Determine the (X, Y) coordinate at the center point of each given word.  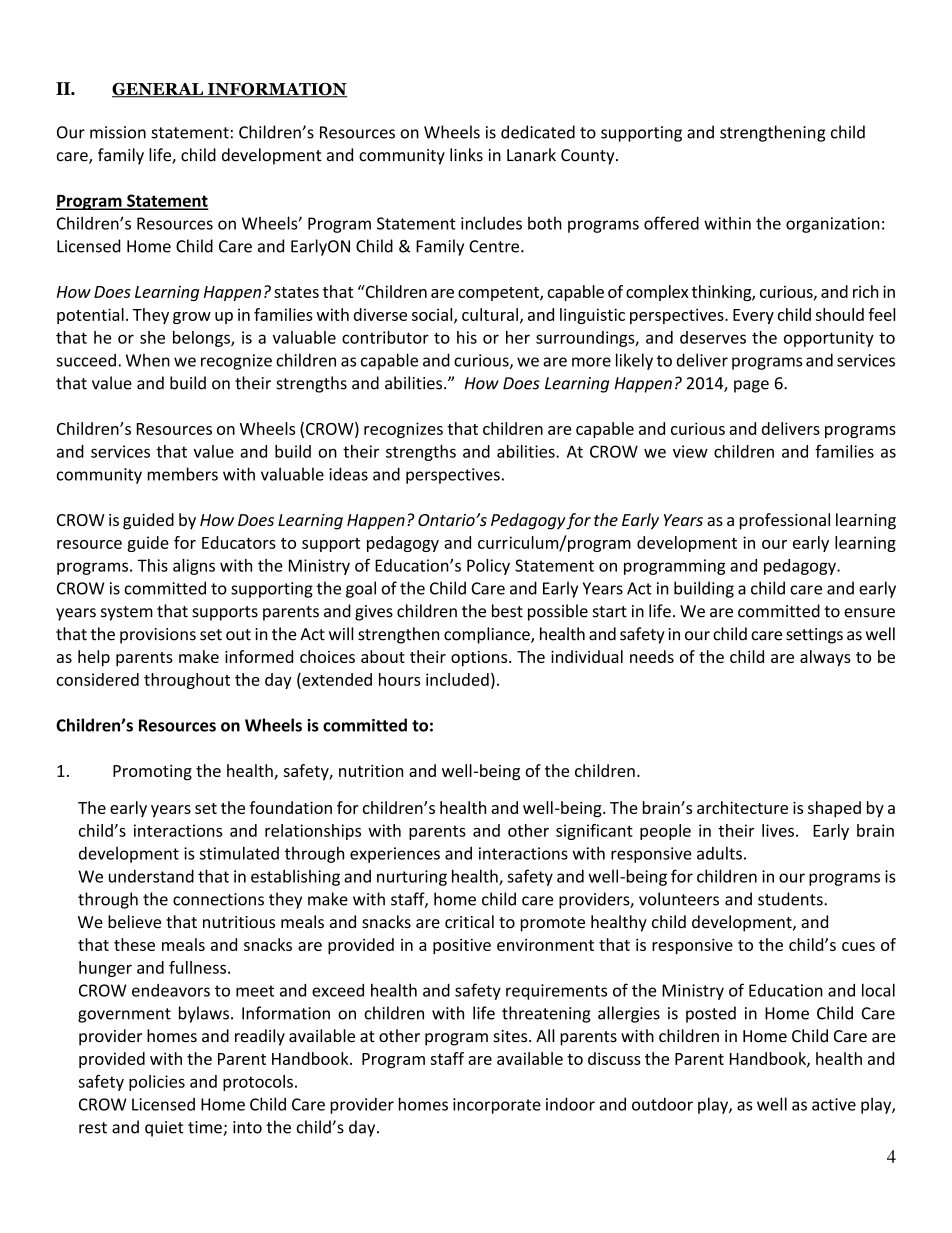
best (507, 611)
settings (814, 636)
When (148, 360)
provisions (158, 636)
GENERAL (159, 90)
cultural (490, 314)
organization (833, 225)
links (466, 155)
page (751, 386)
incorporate (497, 1106)
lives (778, 830)
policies (157, 1083)
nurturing (412, 878)
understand (151, 876)
